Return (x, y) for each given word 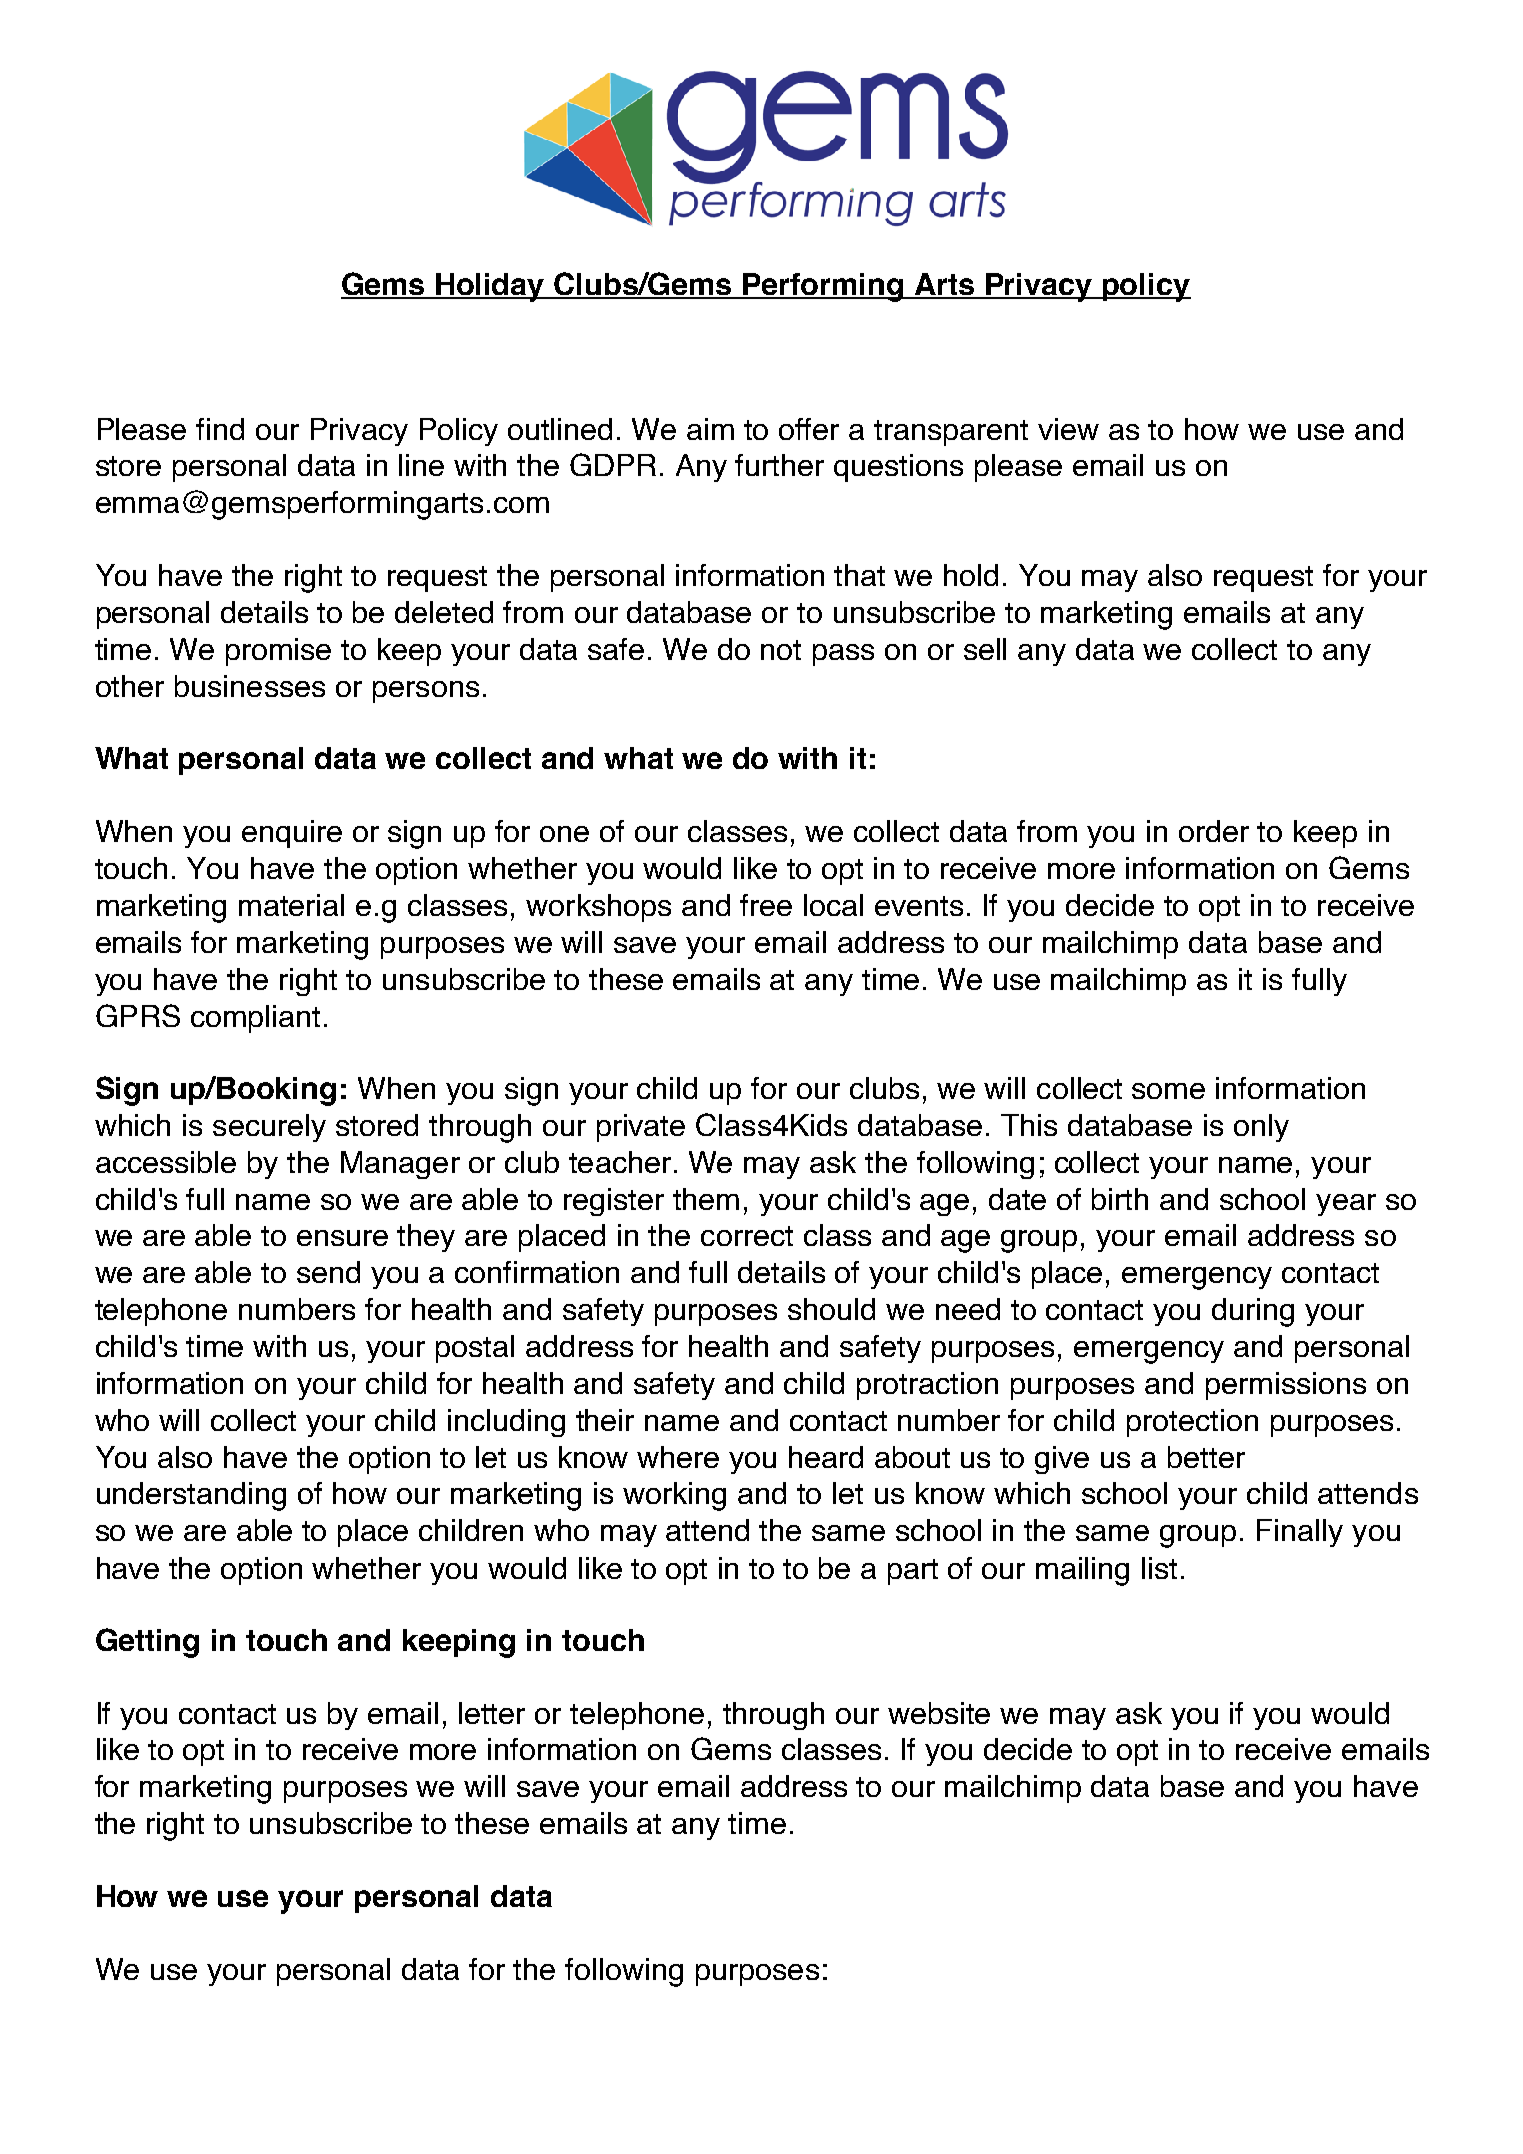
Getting (147, 1643)
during (1253, 1312)
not (781, 650)
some (1168, 1091)
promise (278, 652)
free (766, 905)
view (1068, 429)
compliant (255, 1019)
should (831, 1309)
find (220, 429)
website (939, 1713)
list (1159, 1568)
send (328, 1272)
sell (985, 649)
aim (710, 429)
